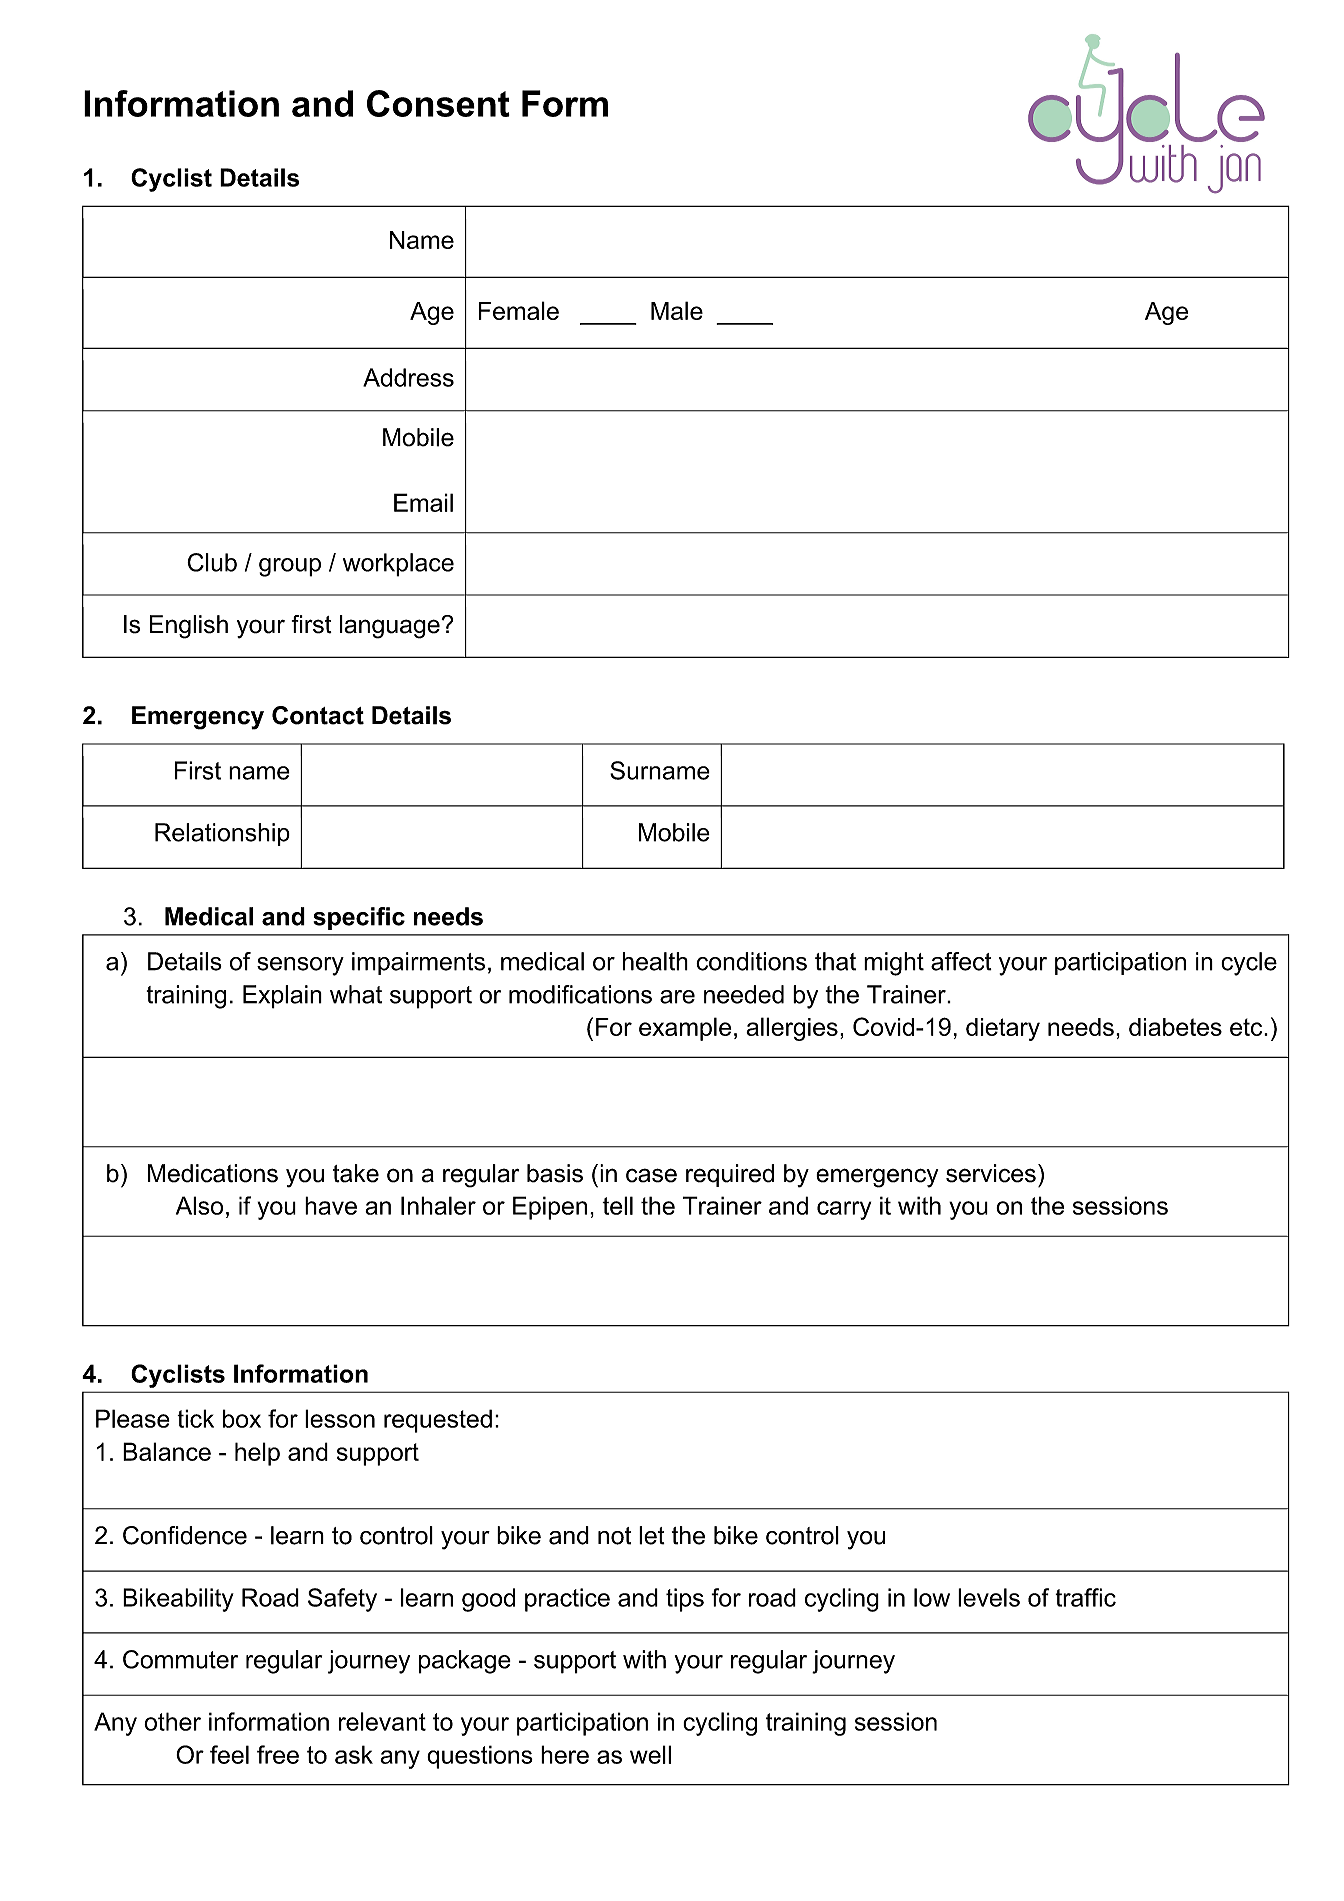 Image resolution: width=1344 pixels, height=1901 pixels. What do you see at coordinates (423, 502) in the page?
I see `Email` at bounding box center [423, 502].
